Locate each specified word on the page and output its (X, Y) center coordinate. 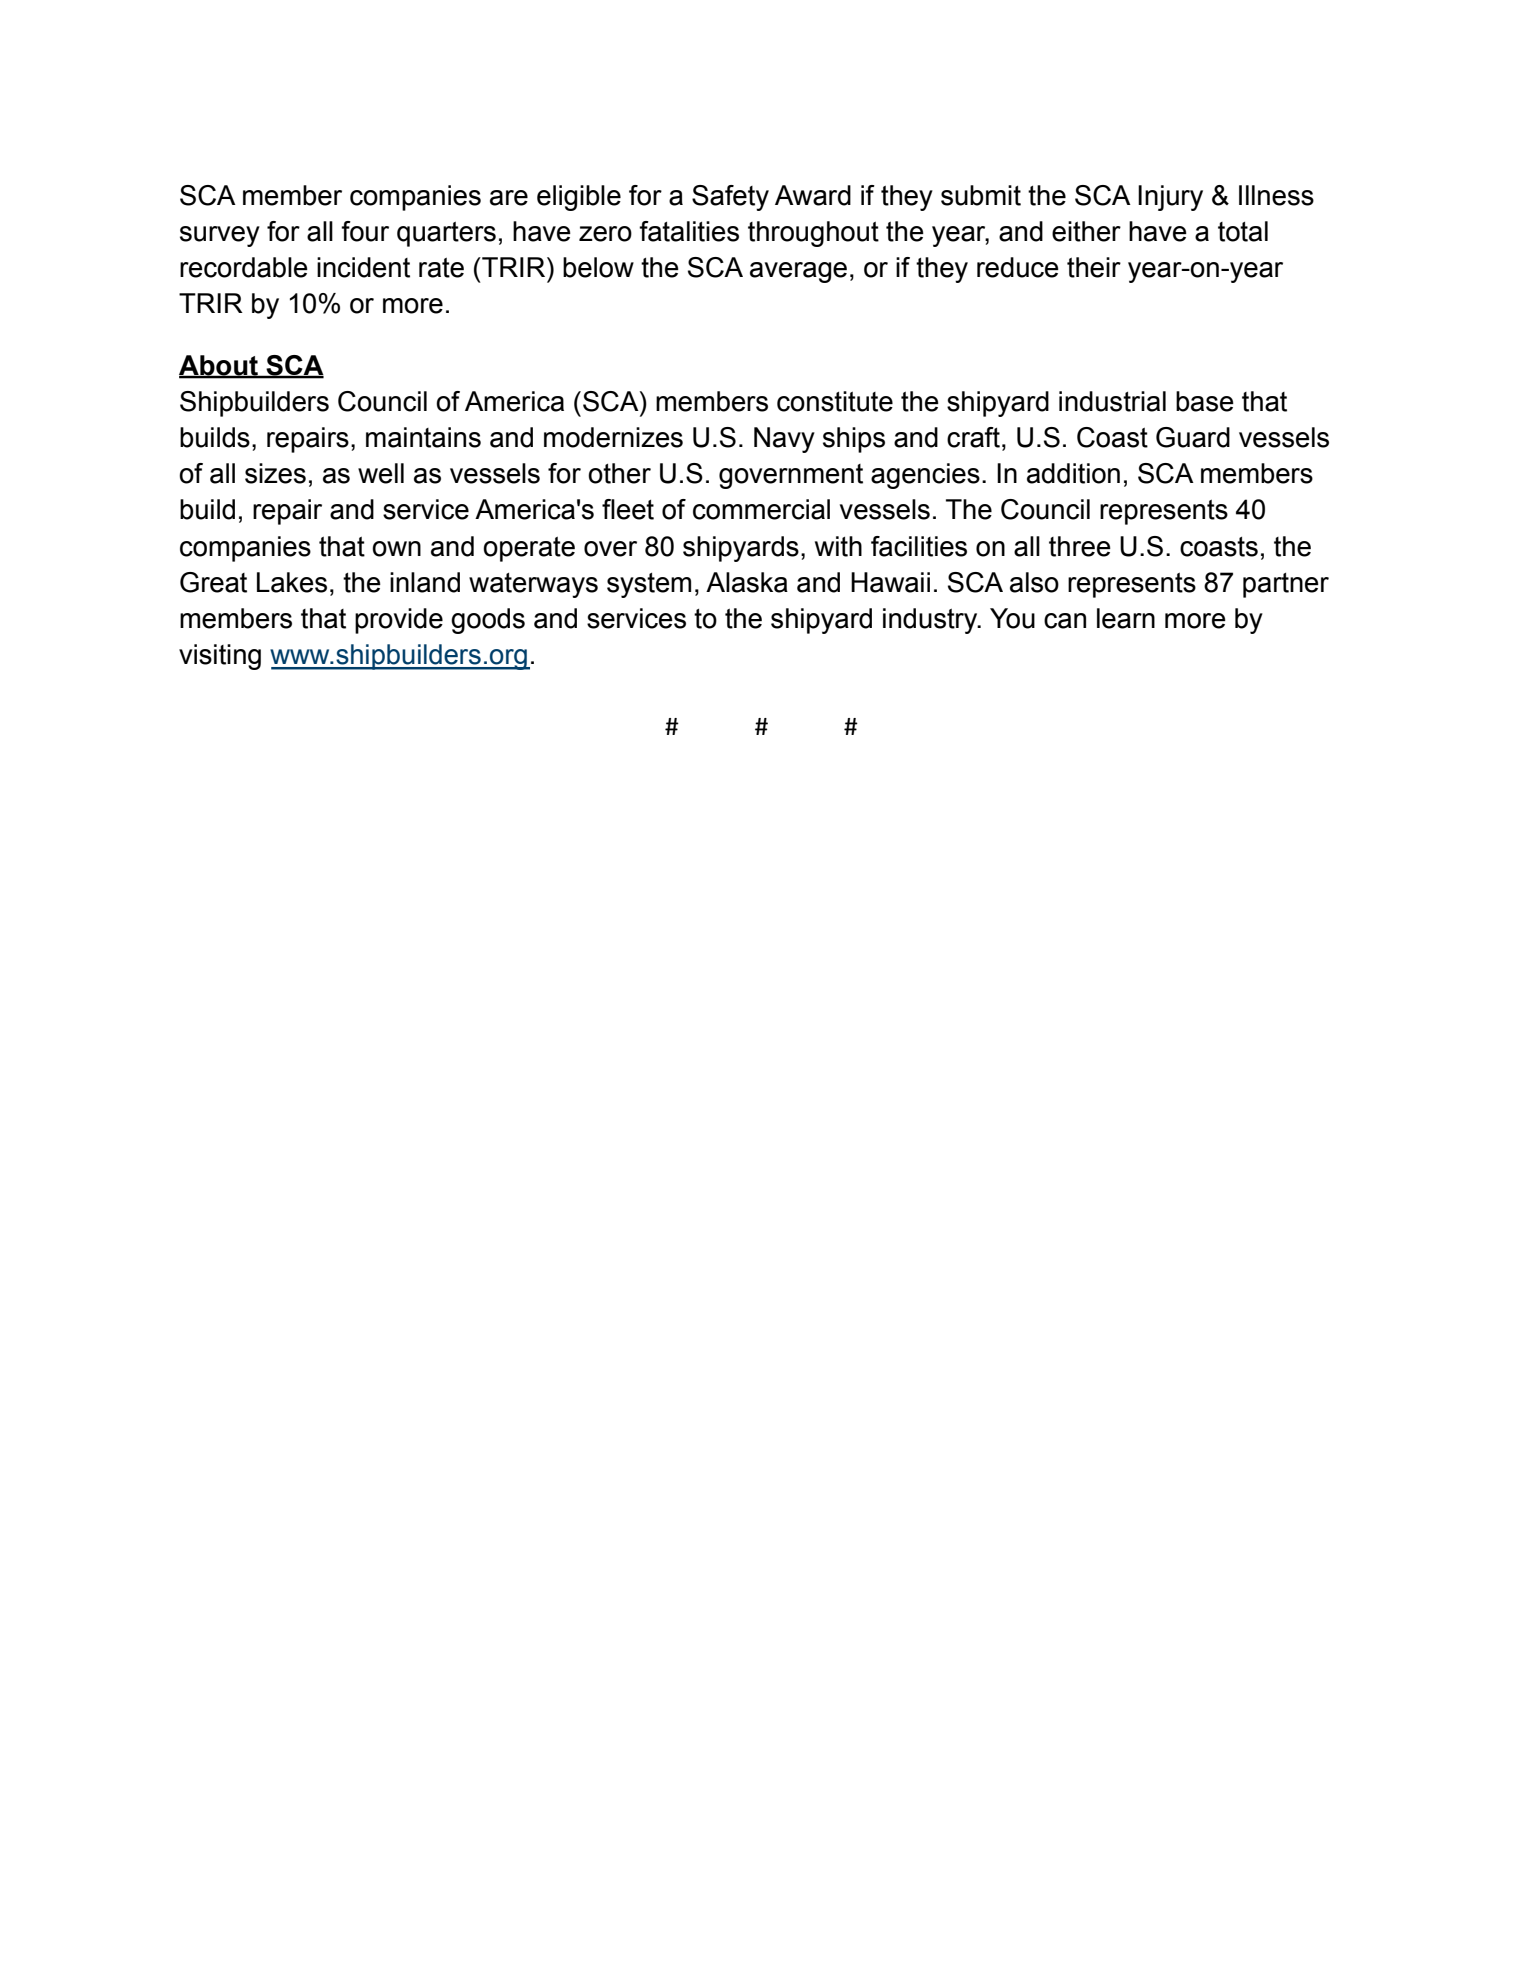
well (381, 473)
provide (399, 621)
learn (1126, 618)
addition (1073, 473)
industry (931, 621)
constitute (835, 401)
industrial (1112, 401)
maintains (423, 437)
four (365, 231)
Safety (730, 198)
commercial (761, 509)
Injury (1170, 198)
